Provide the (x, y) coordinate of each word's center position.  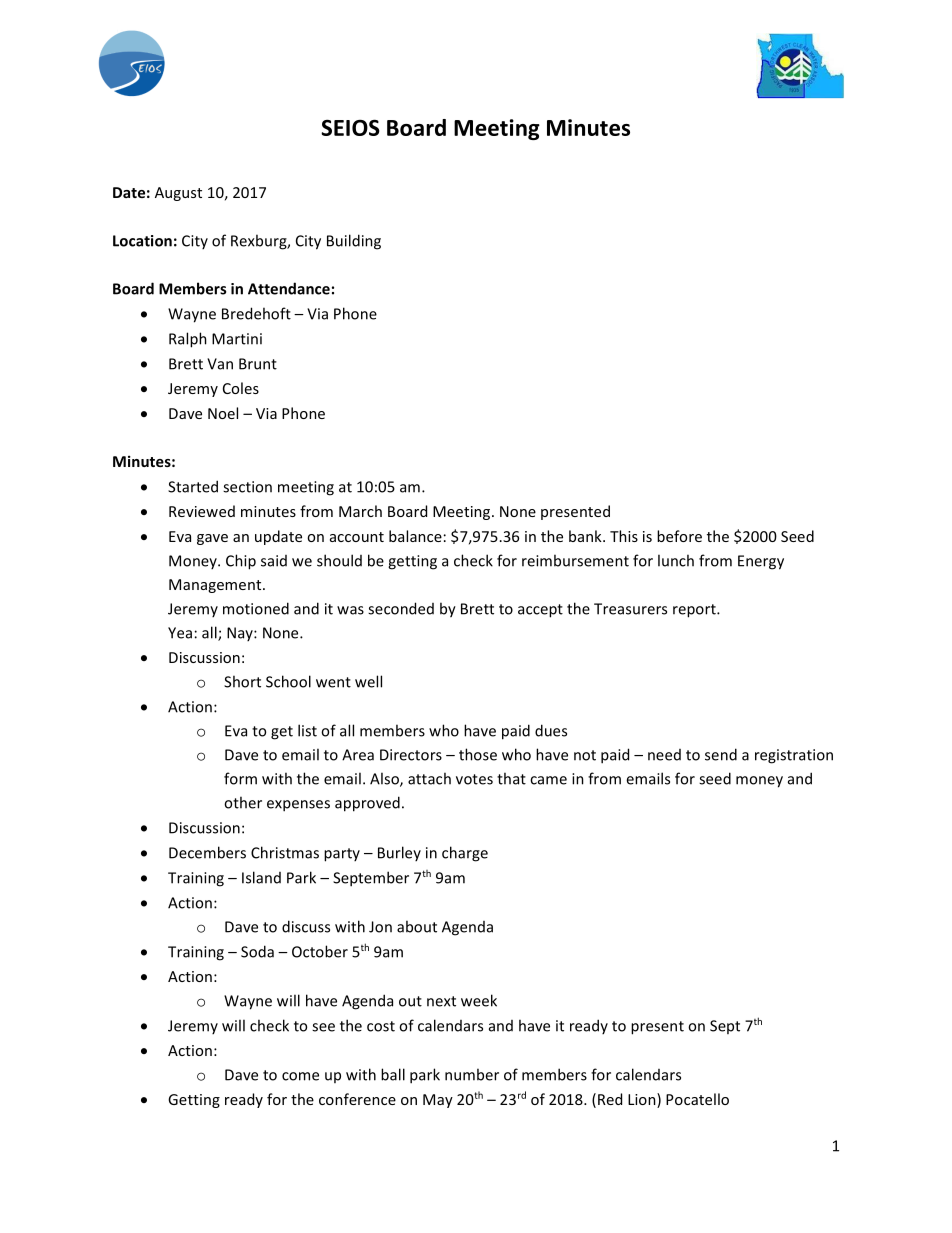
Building (354, 242)
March (360, 511)
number (472, 1074)
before (679, 536)
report (695, 611)
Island (261, 877)
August (178, 194)
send (721, 754)
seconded (401, 608)
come (300, 1076)
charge (465, 854)
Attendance (289, 288)
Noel (223, 413)
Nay (241, 634)
